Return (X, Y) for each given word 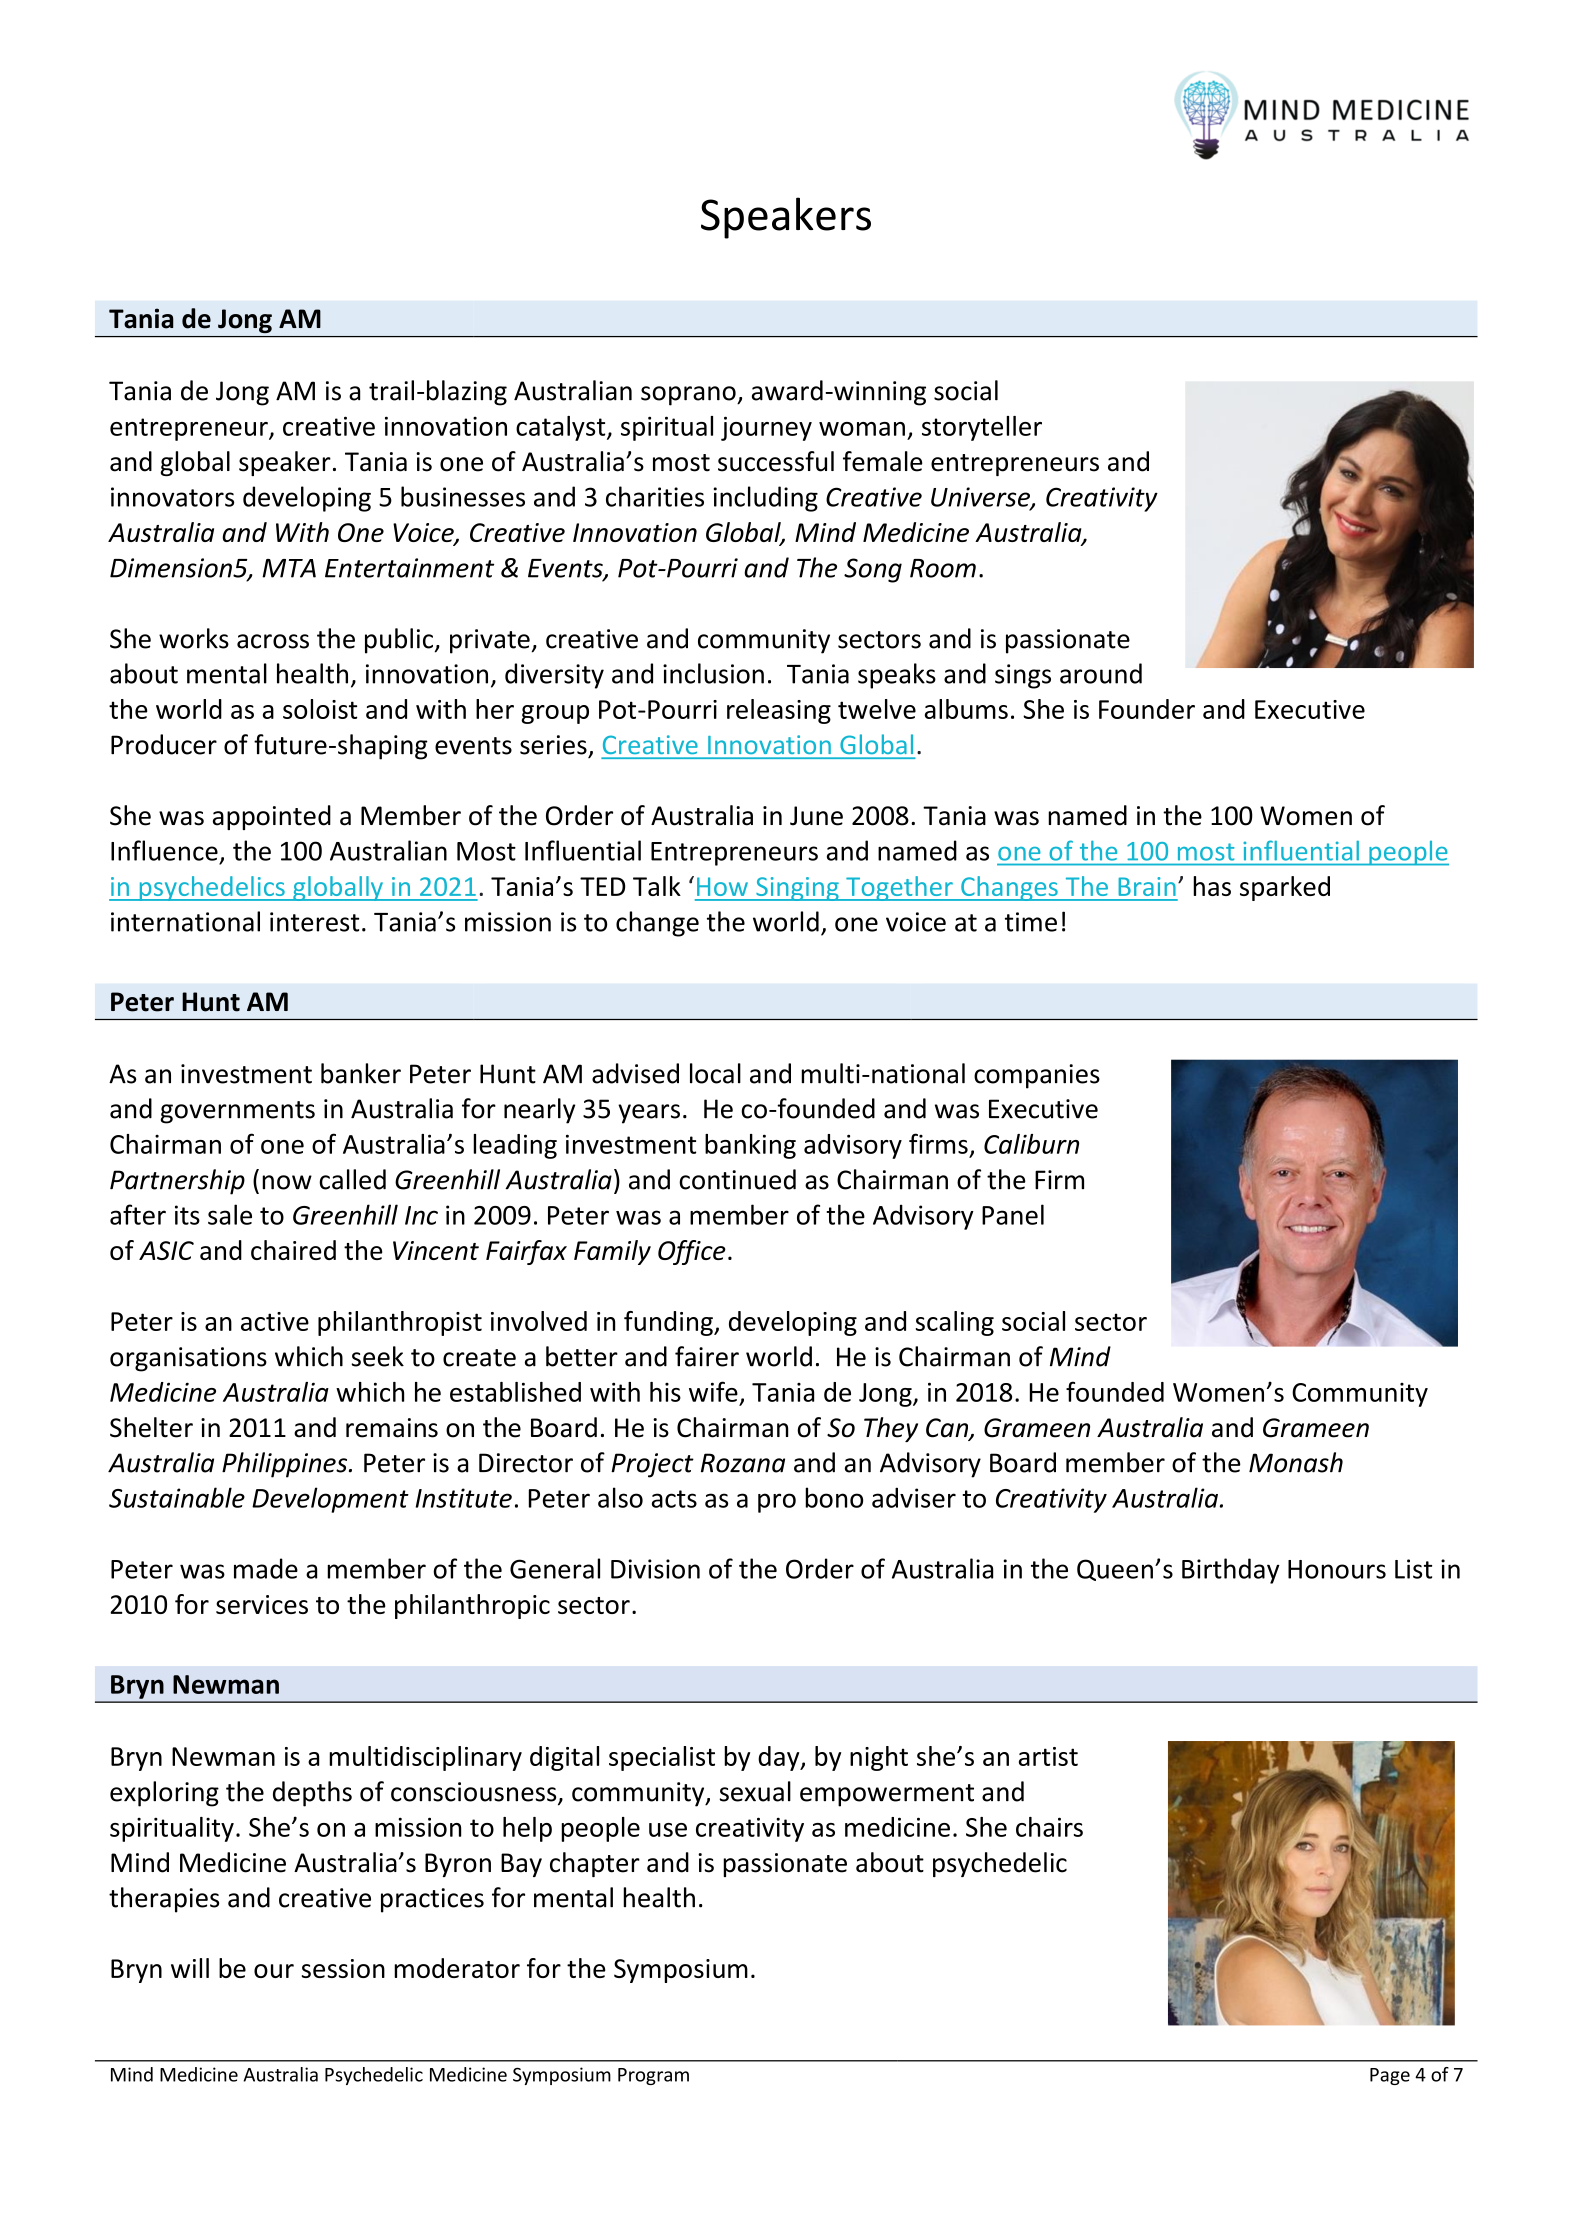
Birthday (1231, 1571)
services (262, 1604)
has (1212, 886)
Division (655, 1569)
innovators (172, 497)
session (343, 1968)
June (816, 816)
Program (653, 2076)
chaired (293, 1250)
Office (692, 1252)
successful (776, 461)
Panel (1013, 1214)
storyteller (982, 428)
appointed (272, 817)
